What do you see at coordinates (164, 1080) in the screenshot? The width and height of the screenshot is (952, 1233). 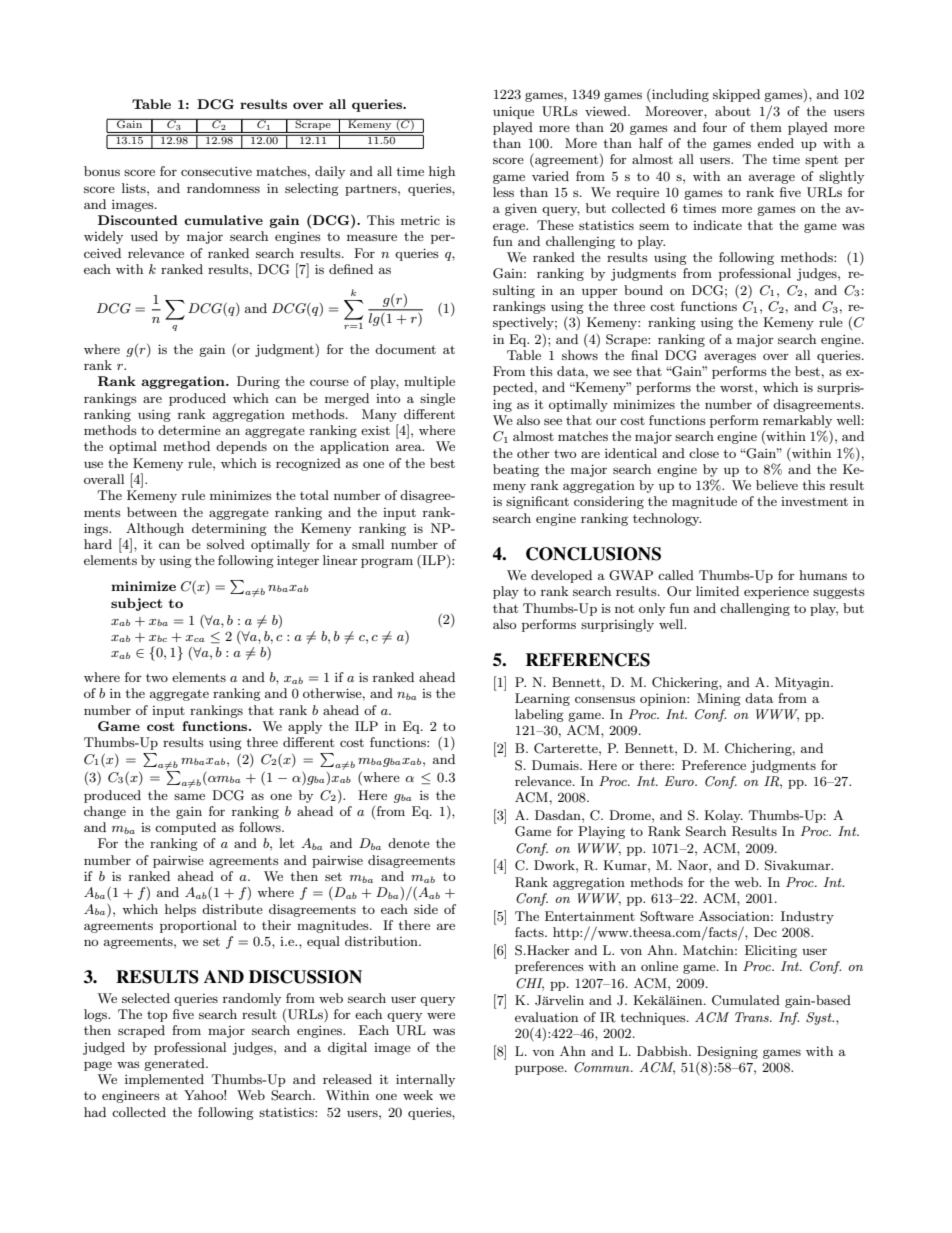 I see `implemented` at bounding box center [164, 1080].
